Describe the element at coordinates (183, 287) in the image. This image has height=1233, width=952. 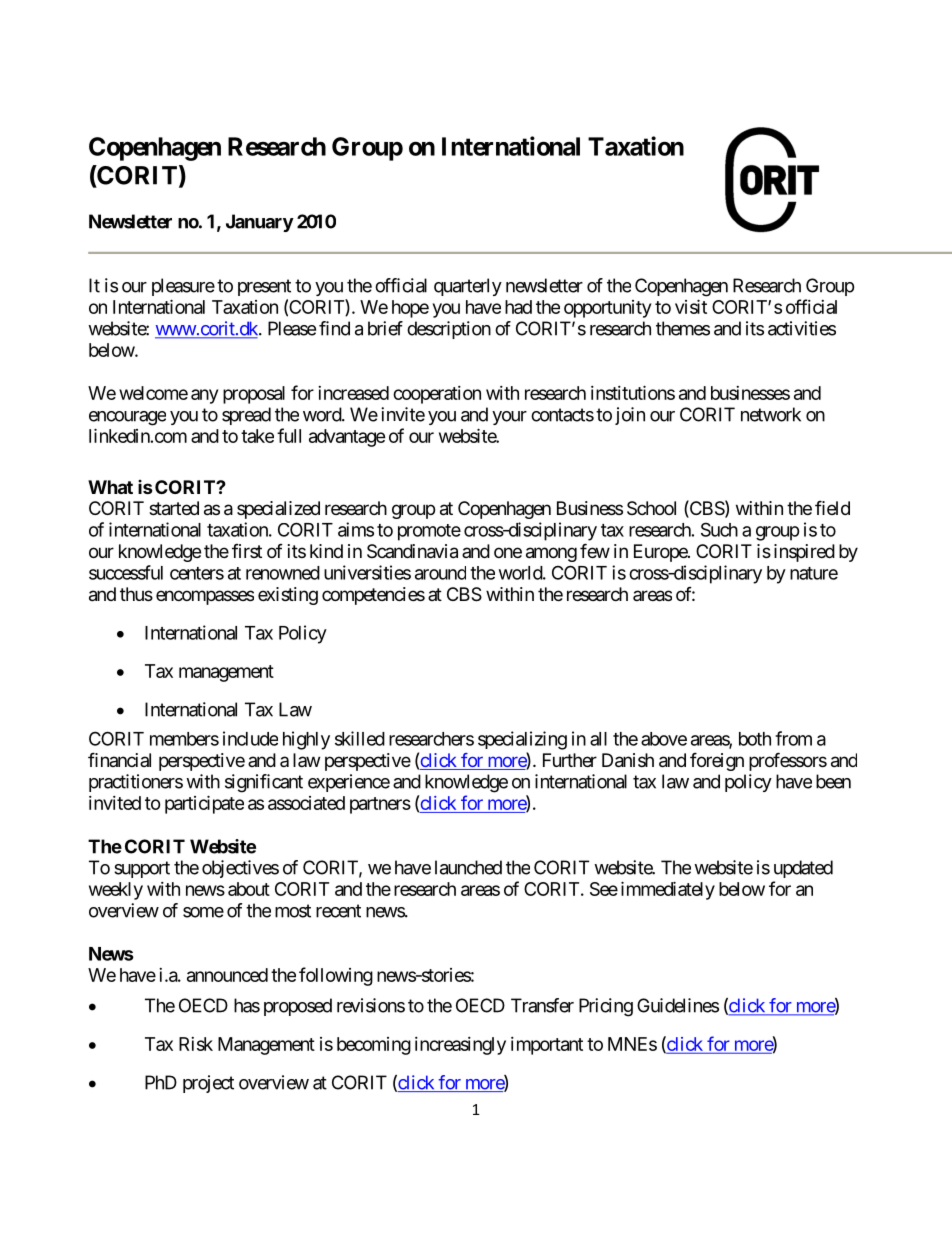
I see `pleasure` at that location.
